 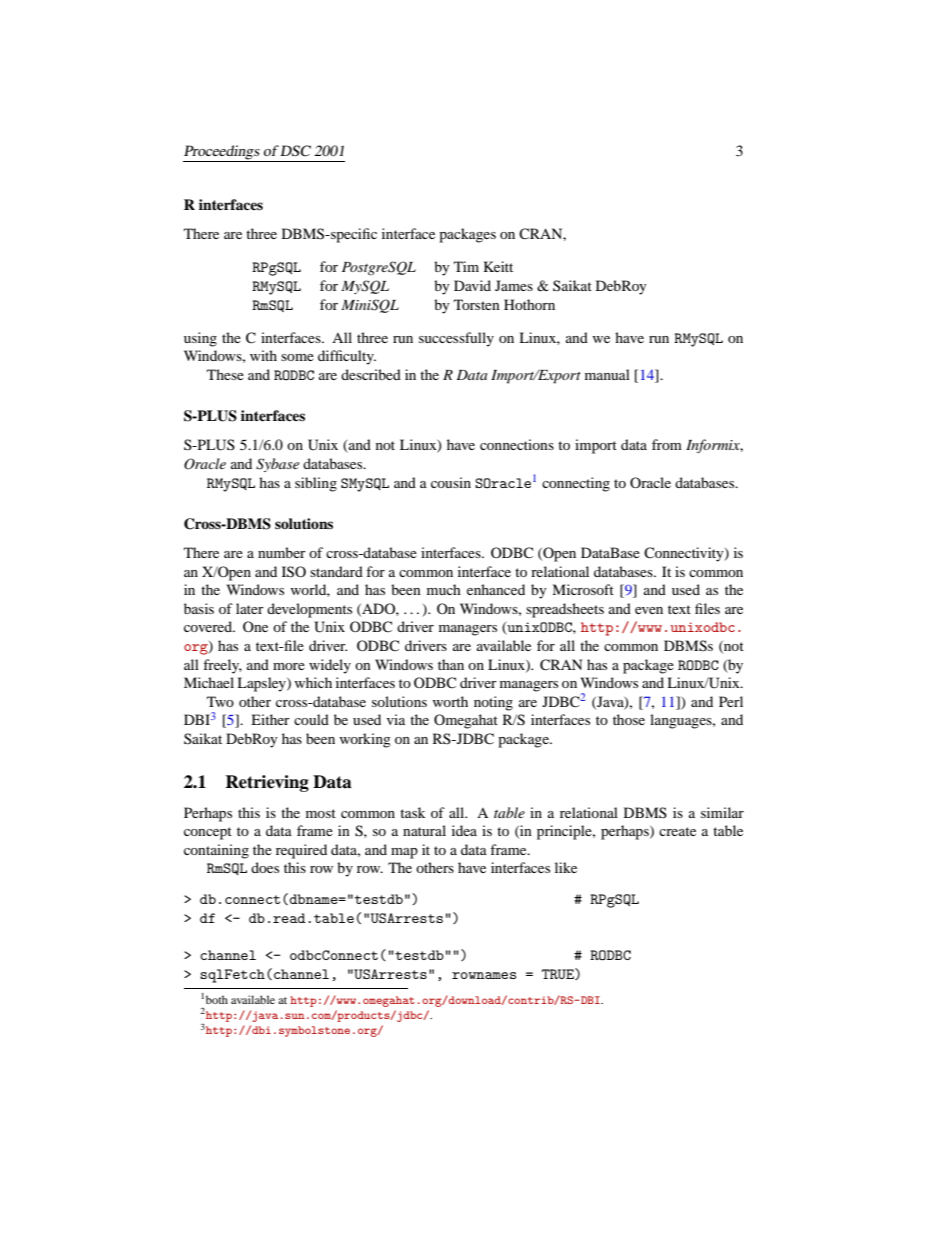 What do you see at coordinates (649, 610) in the screenshot?
I see `even` at bounding box center [649, 610].
